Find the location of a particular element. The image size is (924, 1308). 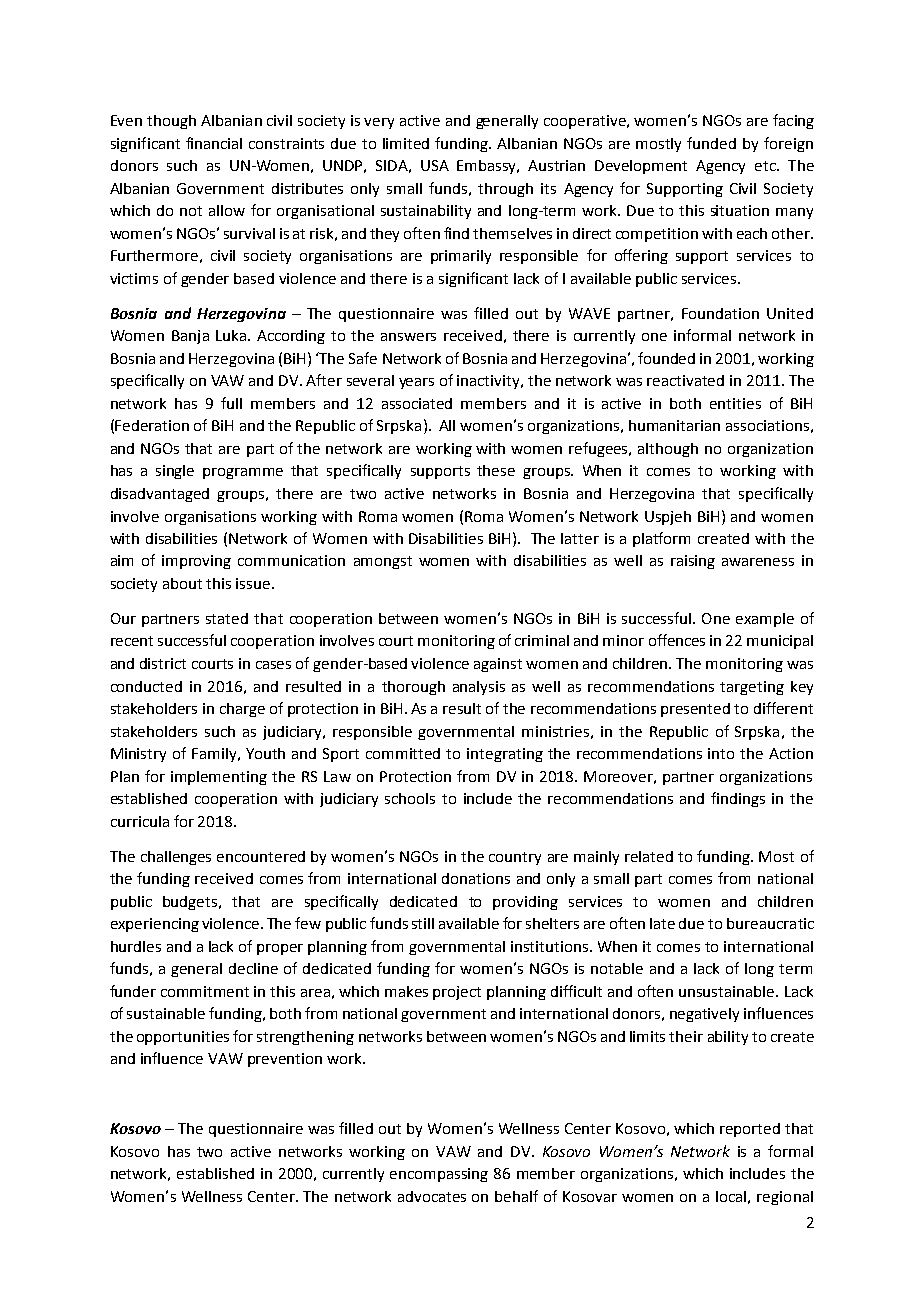

targeting is located at coordinates (752, 688).
